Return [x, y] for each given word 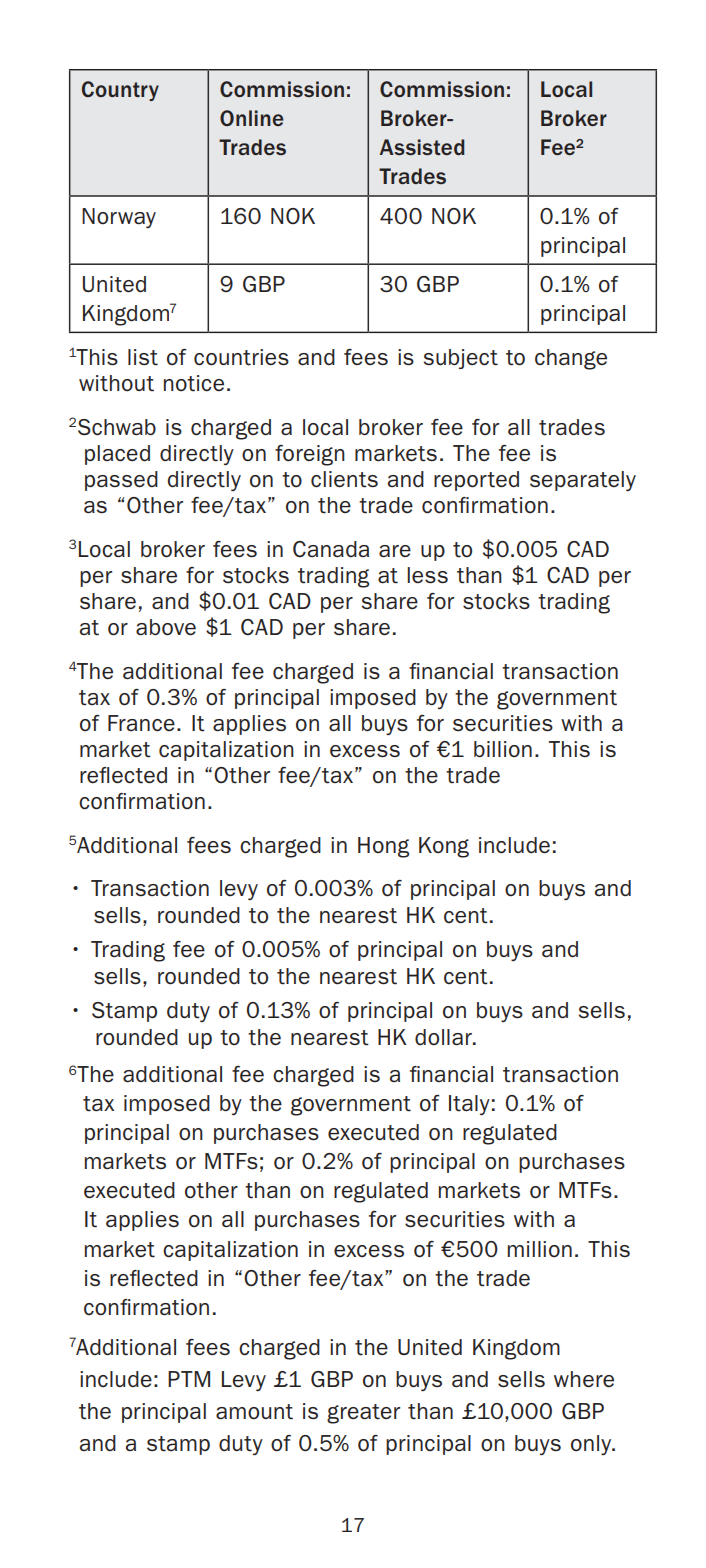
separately [583, 481]
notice [194, 383]
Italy [469, 1105]
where [584, 1379]
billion [503, 749]
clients [344, 479]
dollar [444, 1037]
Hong [383, 847]
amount [254, 1412]
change [571, 359]
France [141, 723]
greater [363, 1414]
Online [252, 118]
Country [120, 91]
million [540, 1249]
